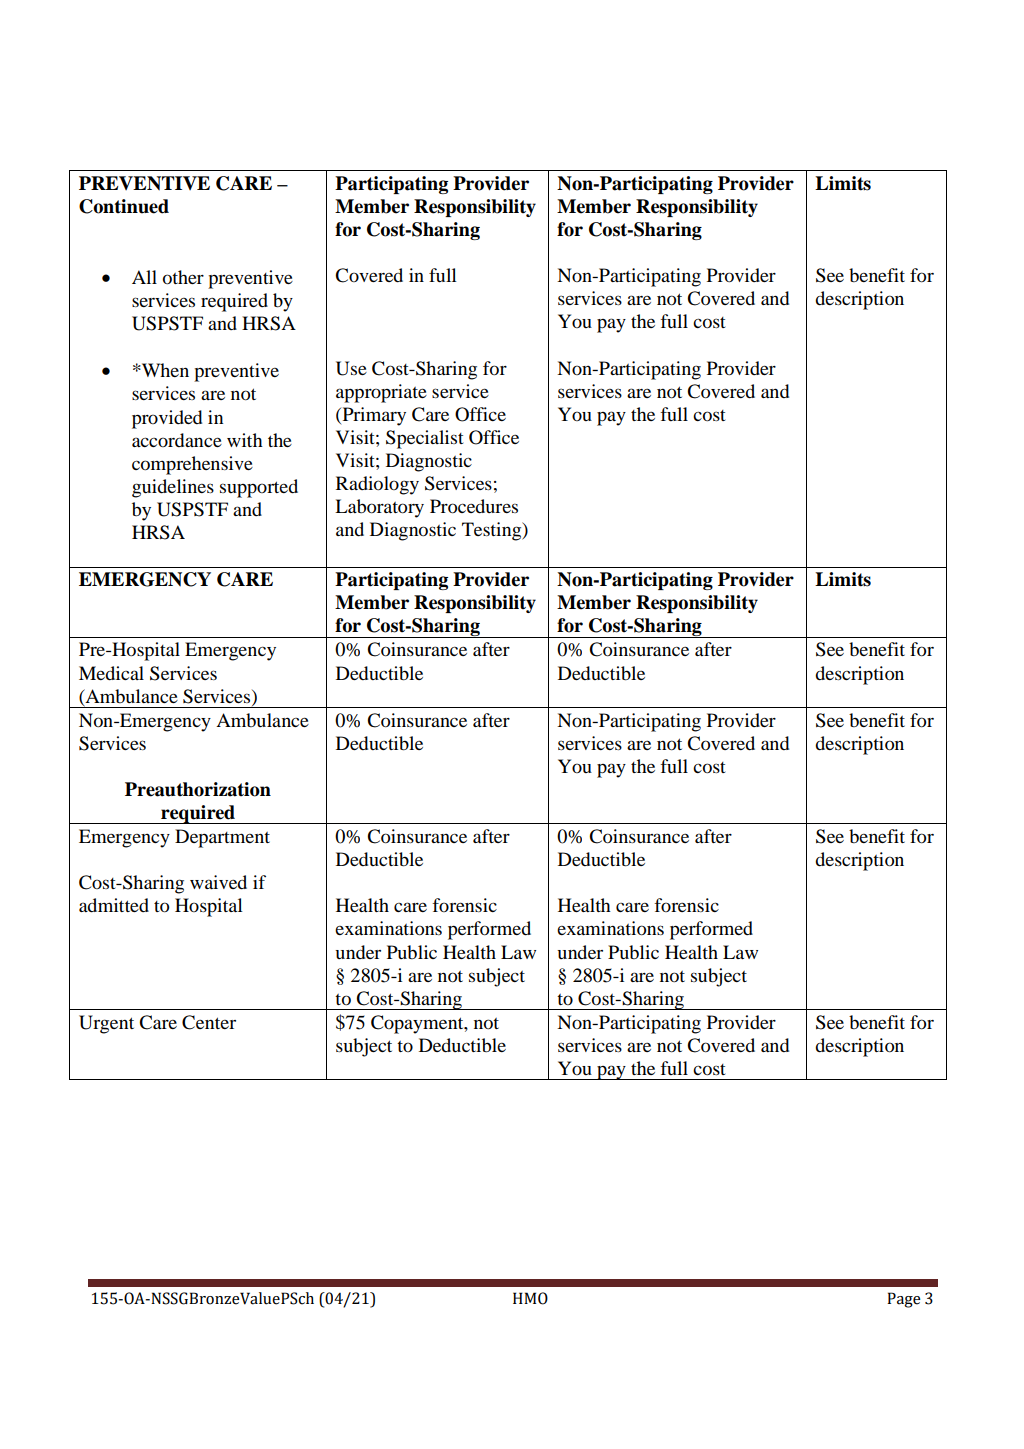 This screenshot has width=1024, height=1449. I want to click on Use, so click(351, 368).
